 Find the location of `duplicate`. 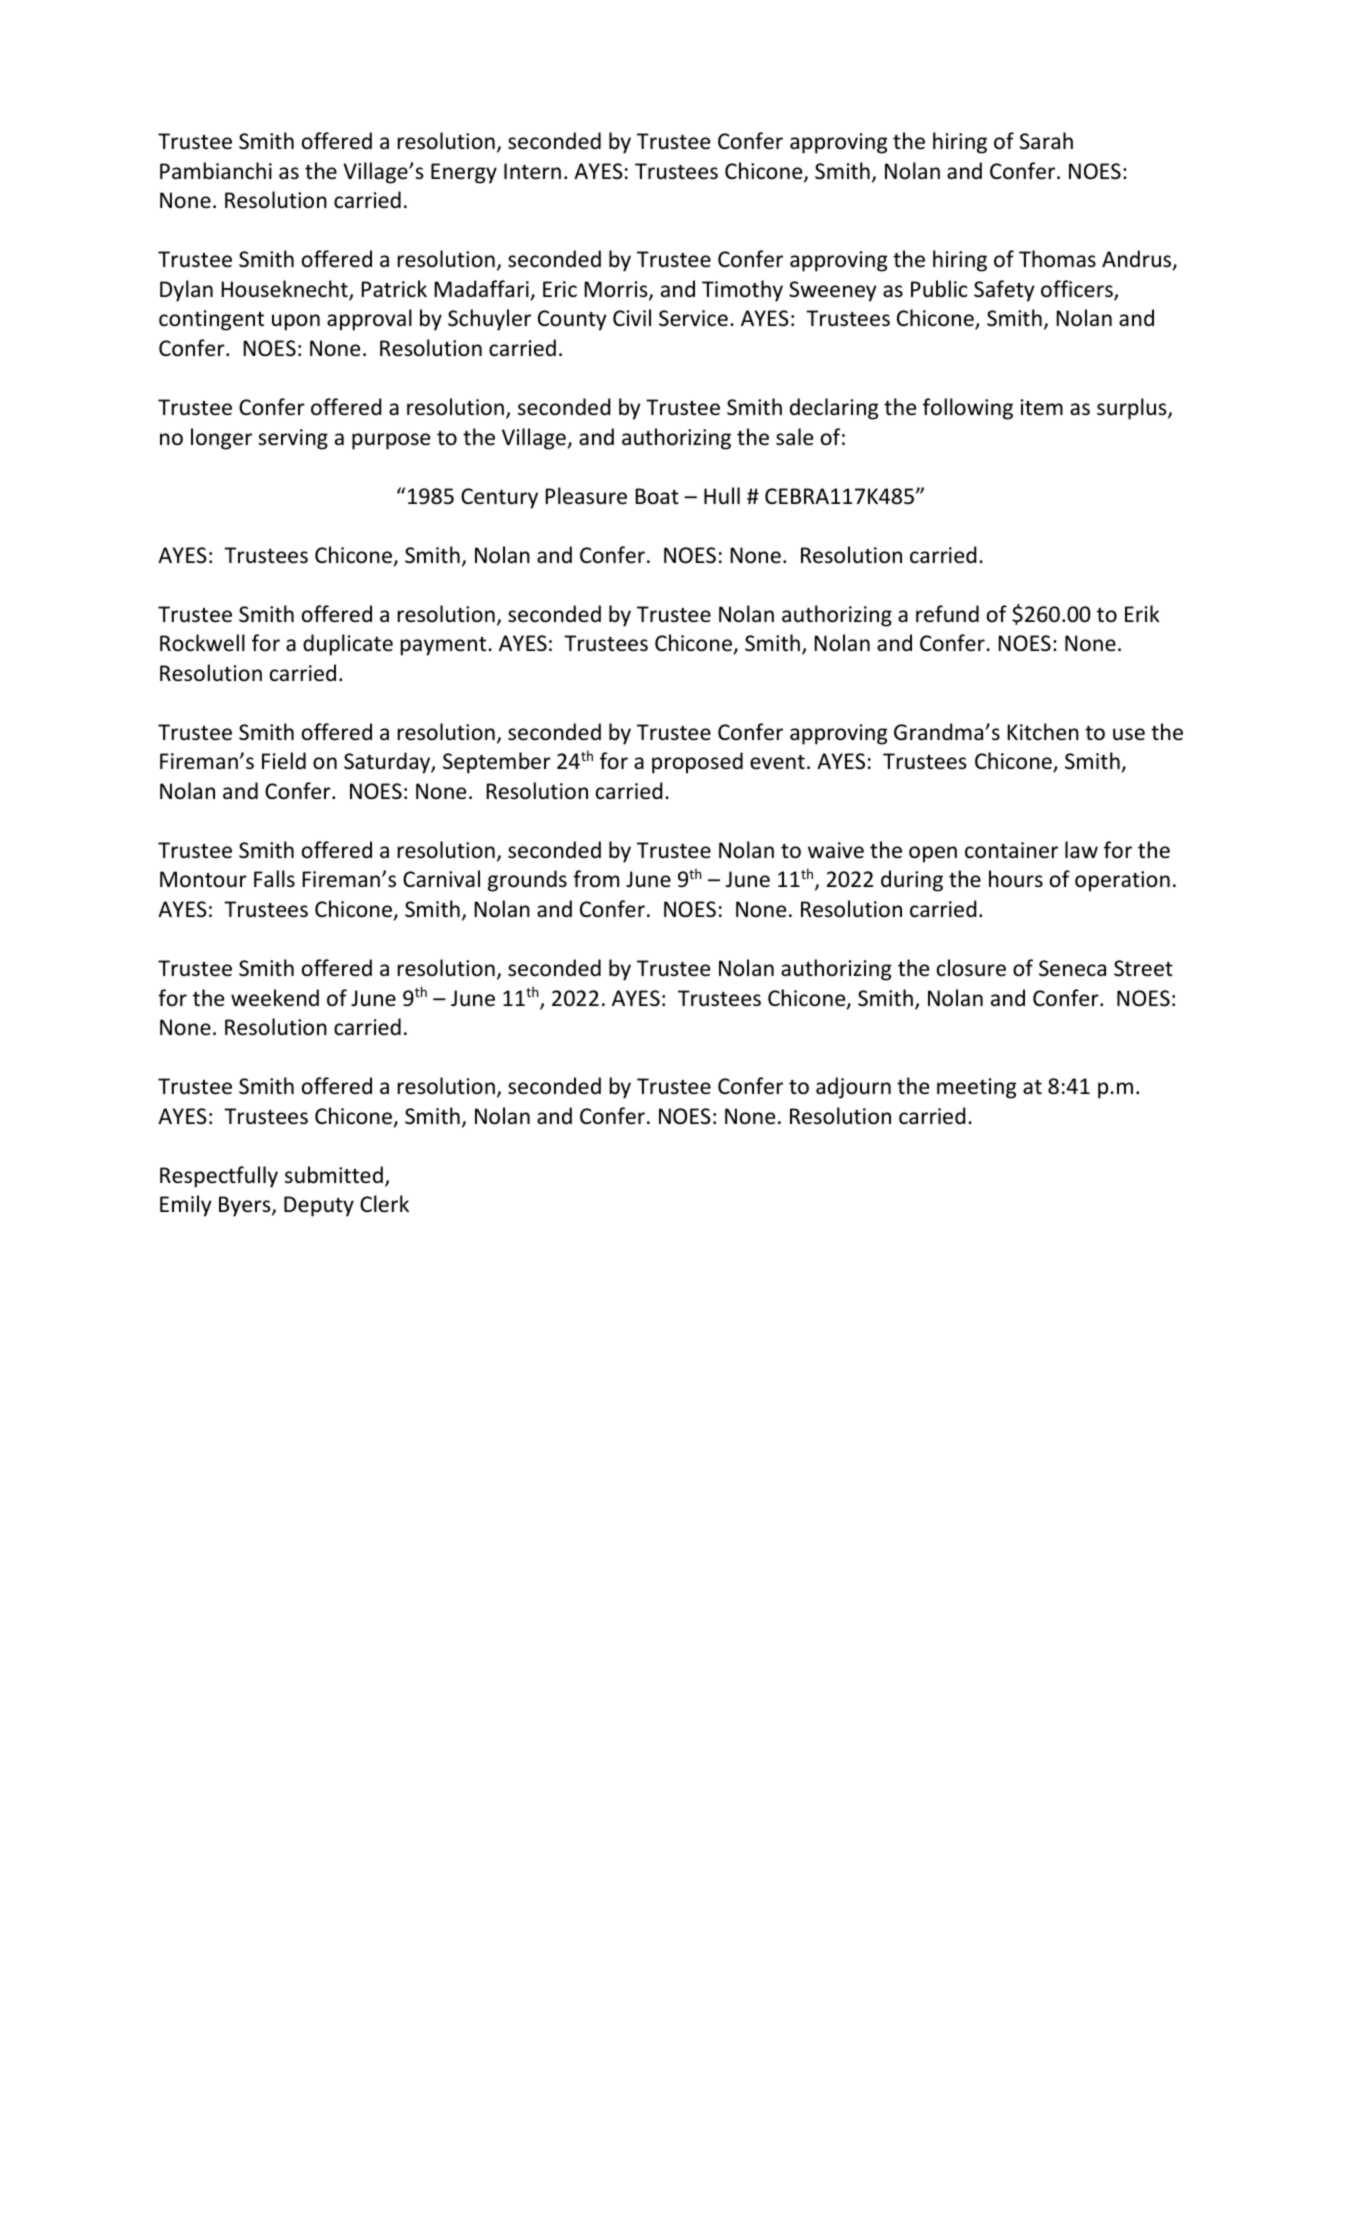

duplicate is located at coordinates (348, 645).
